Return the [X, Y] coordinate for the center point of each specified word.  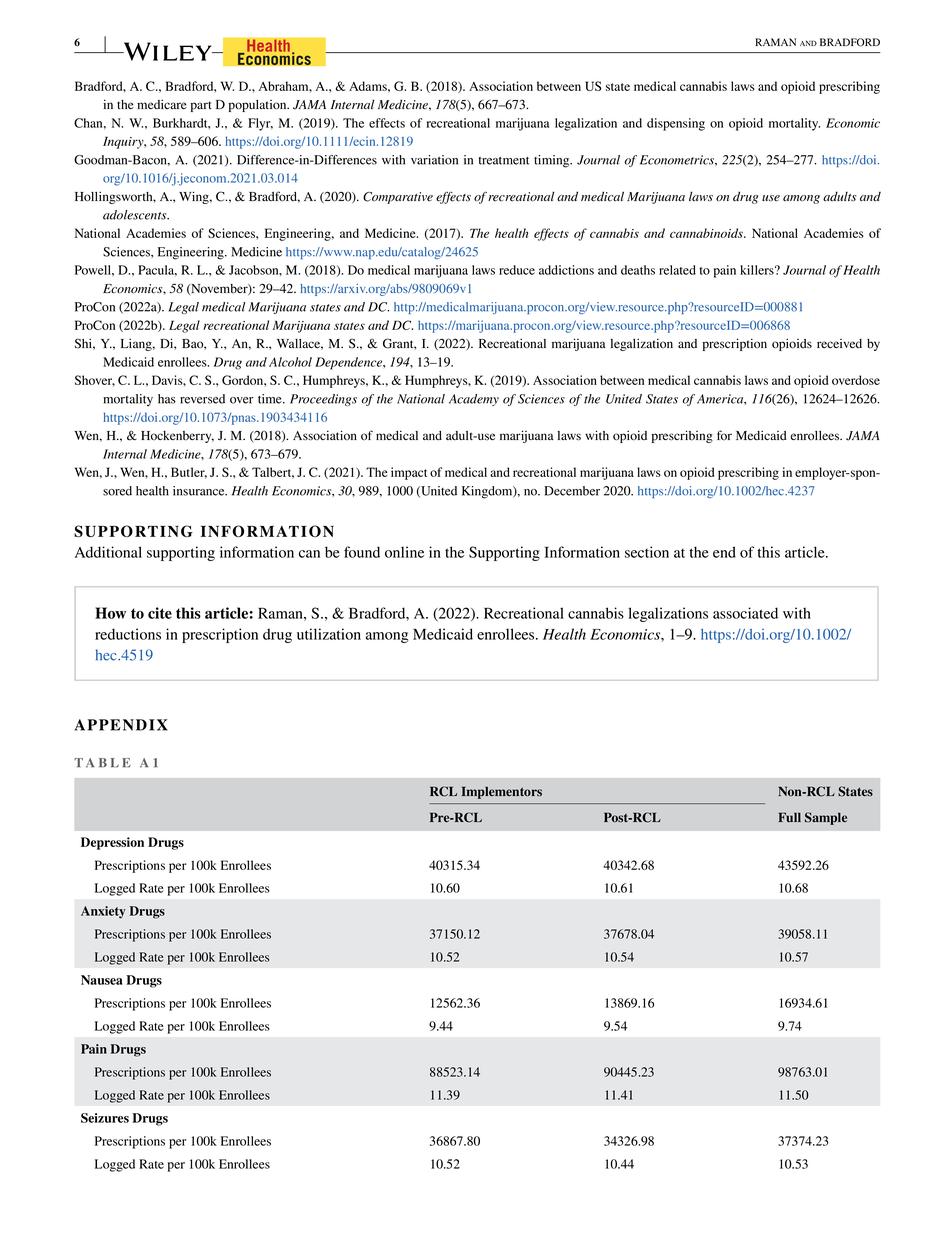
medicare [162, 104]
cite [160, 613]
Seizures [105, 1118]
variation [434, 160]
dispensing [676, 124]
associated [745, 613]
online [404, 552]
